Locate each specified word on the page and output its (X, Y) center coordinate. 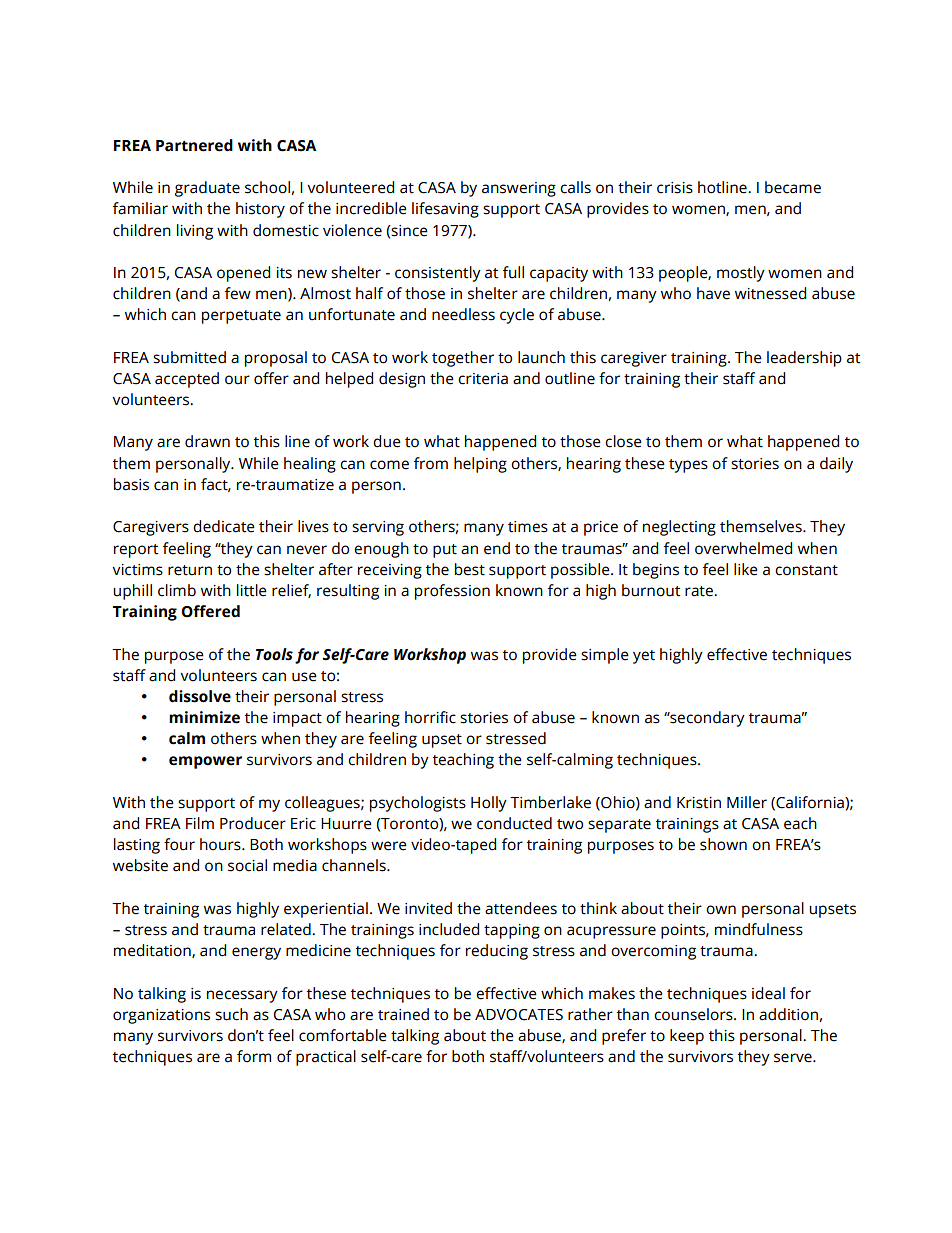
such (231, 1014)
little (252, 590)
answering (519, 189)
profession (452, 592)
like (746, 569)
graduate (207, 189)
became (793, 187)
